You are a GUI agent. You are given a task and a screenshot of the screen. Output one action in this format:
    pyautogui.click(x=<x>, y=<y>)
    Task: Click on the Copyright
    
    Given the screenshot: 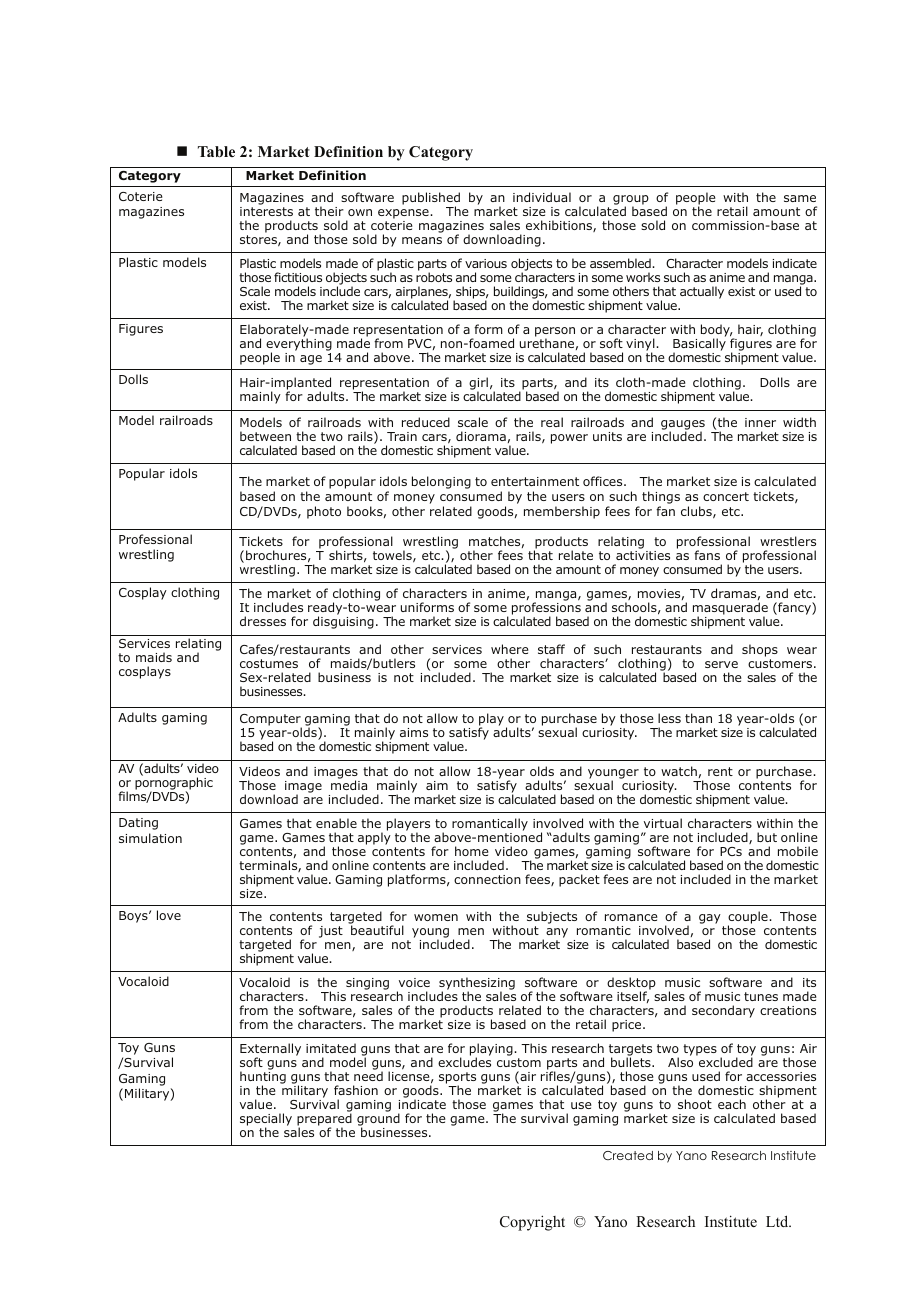 What is the action you would take?
    pyautogui.click(x=532, y=1223)
